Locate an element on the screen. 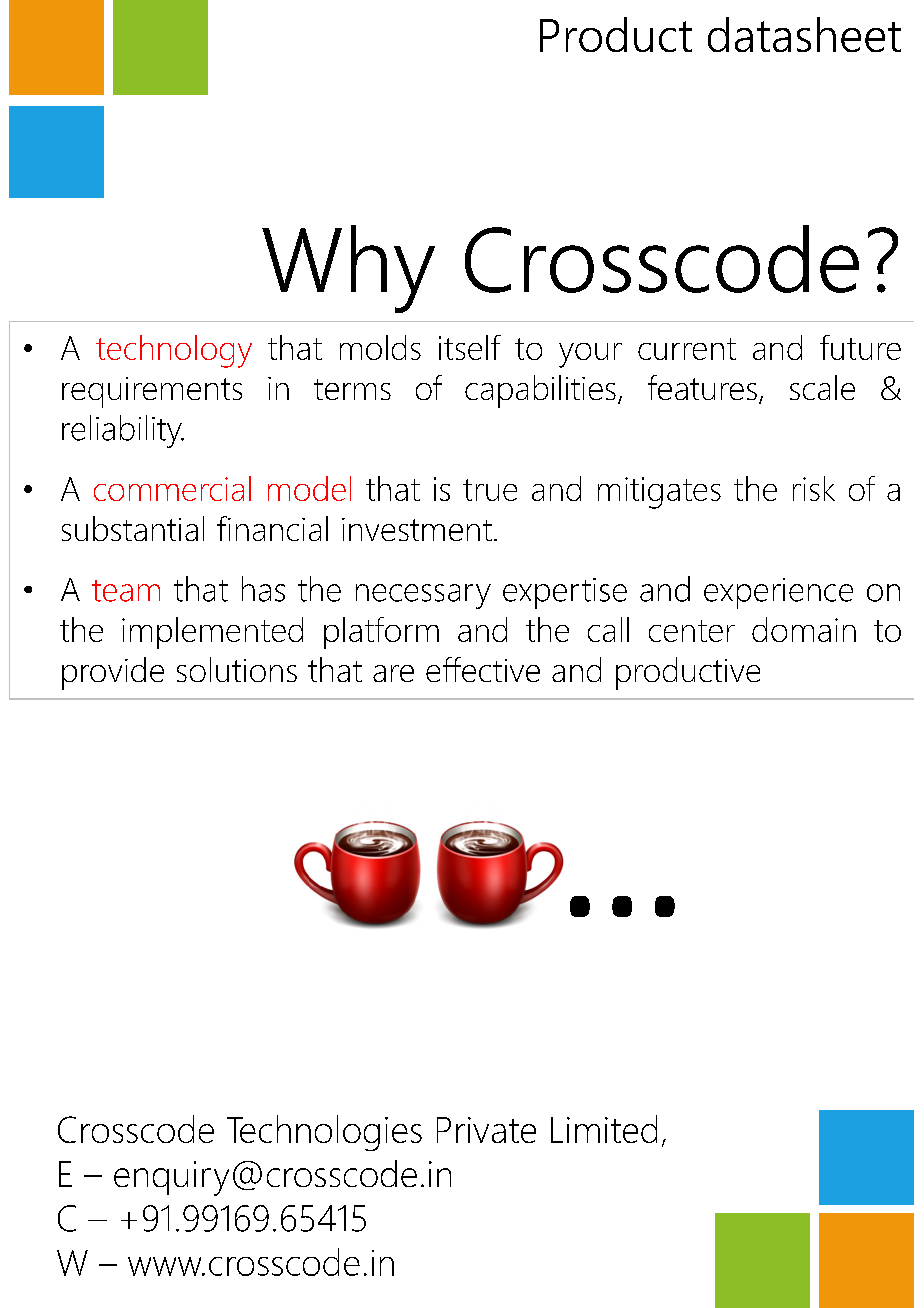 This screenshot has height=1308, width=924. future is located at coordinates (860, 347).
